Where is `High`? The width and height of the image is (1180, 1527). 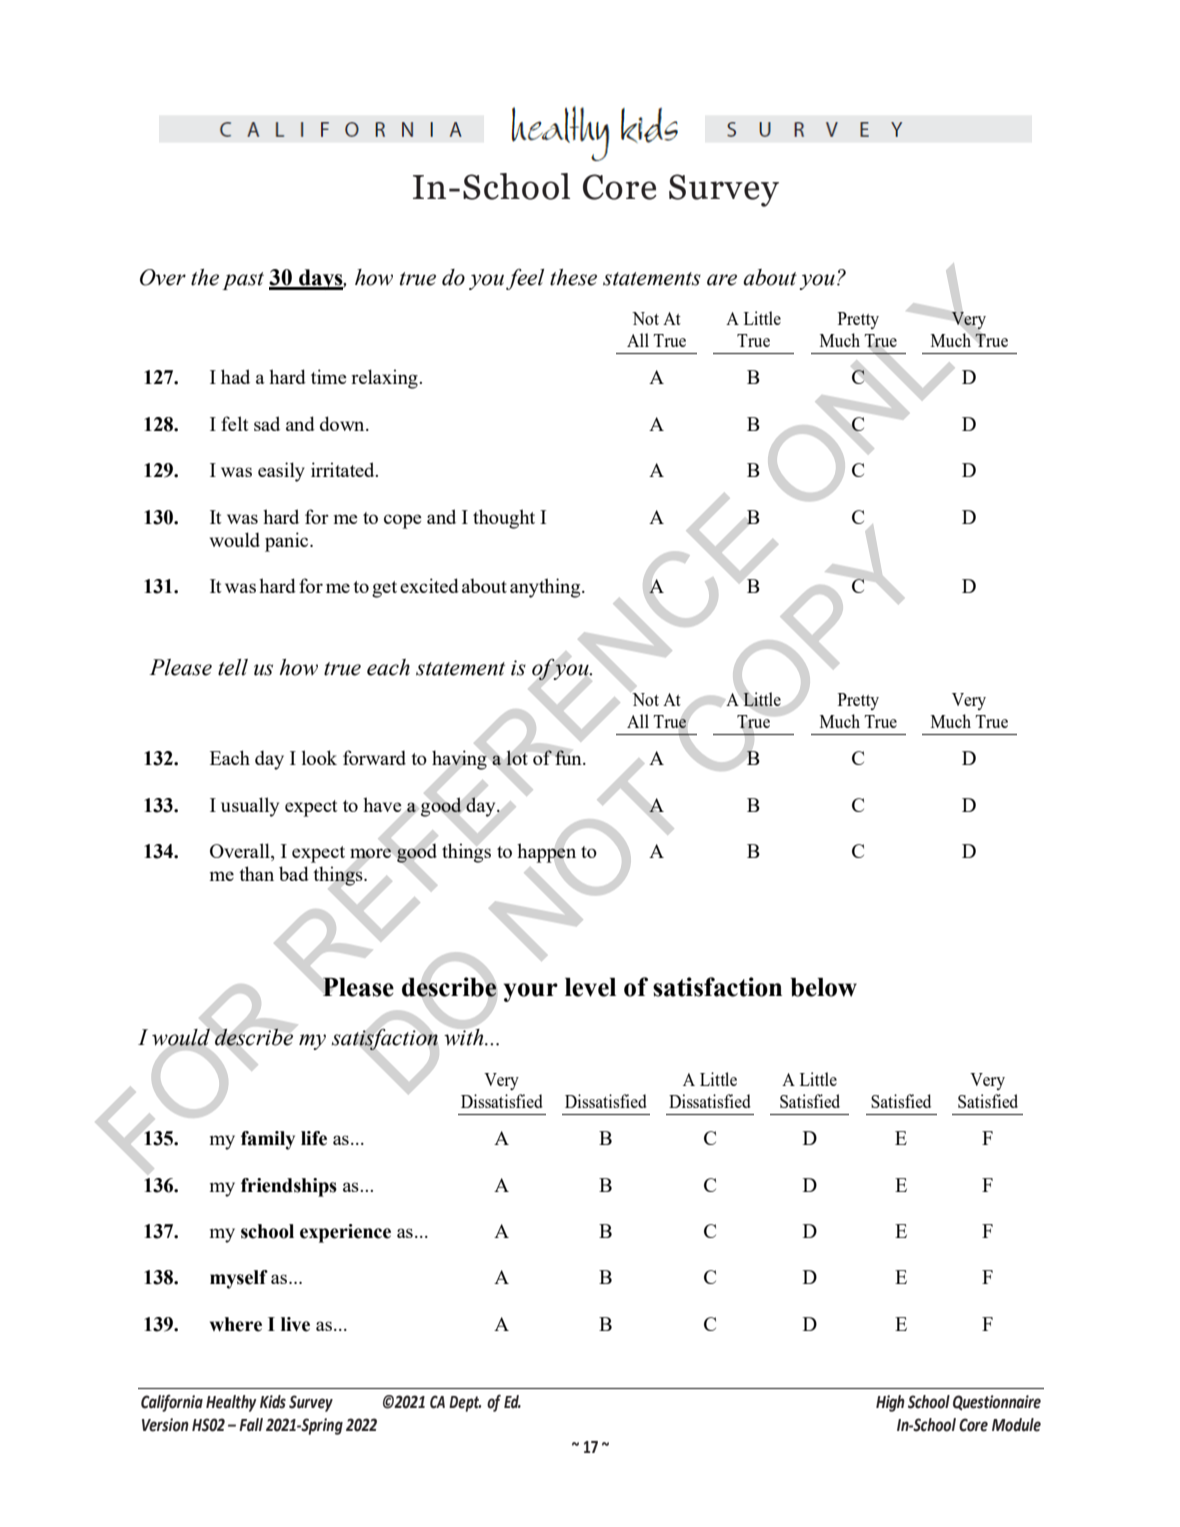
High is located at coordinates (890, 1403).
